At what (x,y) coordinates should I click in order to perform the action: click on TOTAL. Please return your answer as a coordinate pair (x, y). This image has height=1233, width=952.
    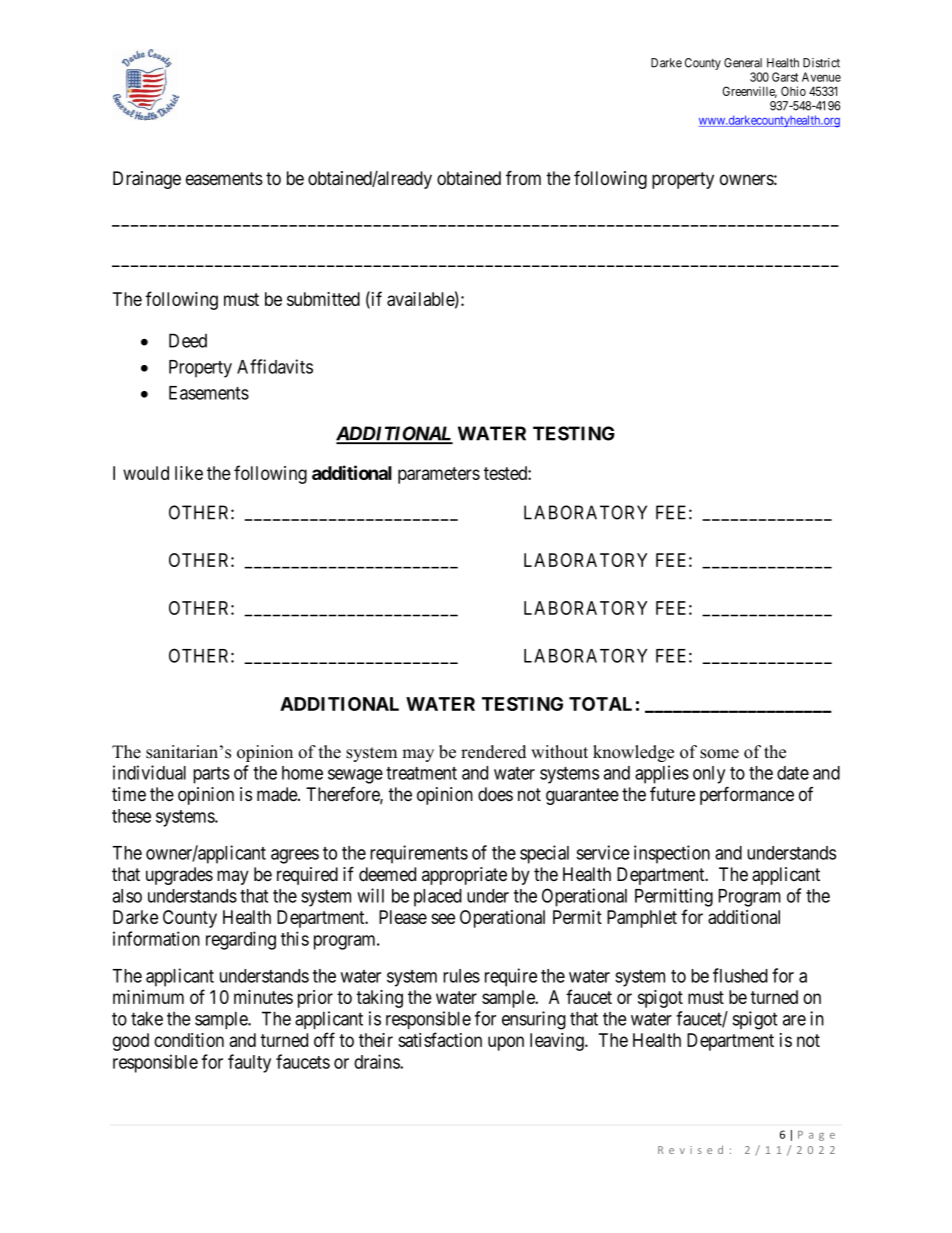
    Looking at the image, I should click on (600, 704).
